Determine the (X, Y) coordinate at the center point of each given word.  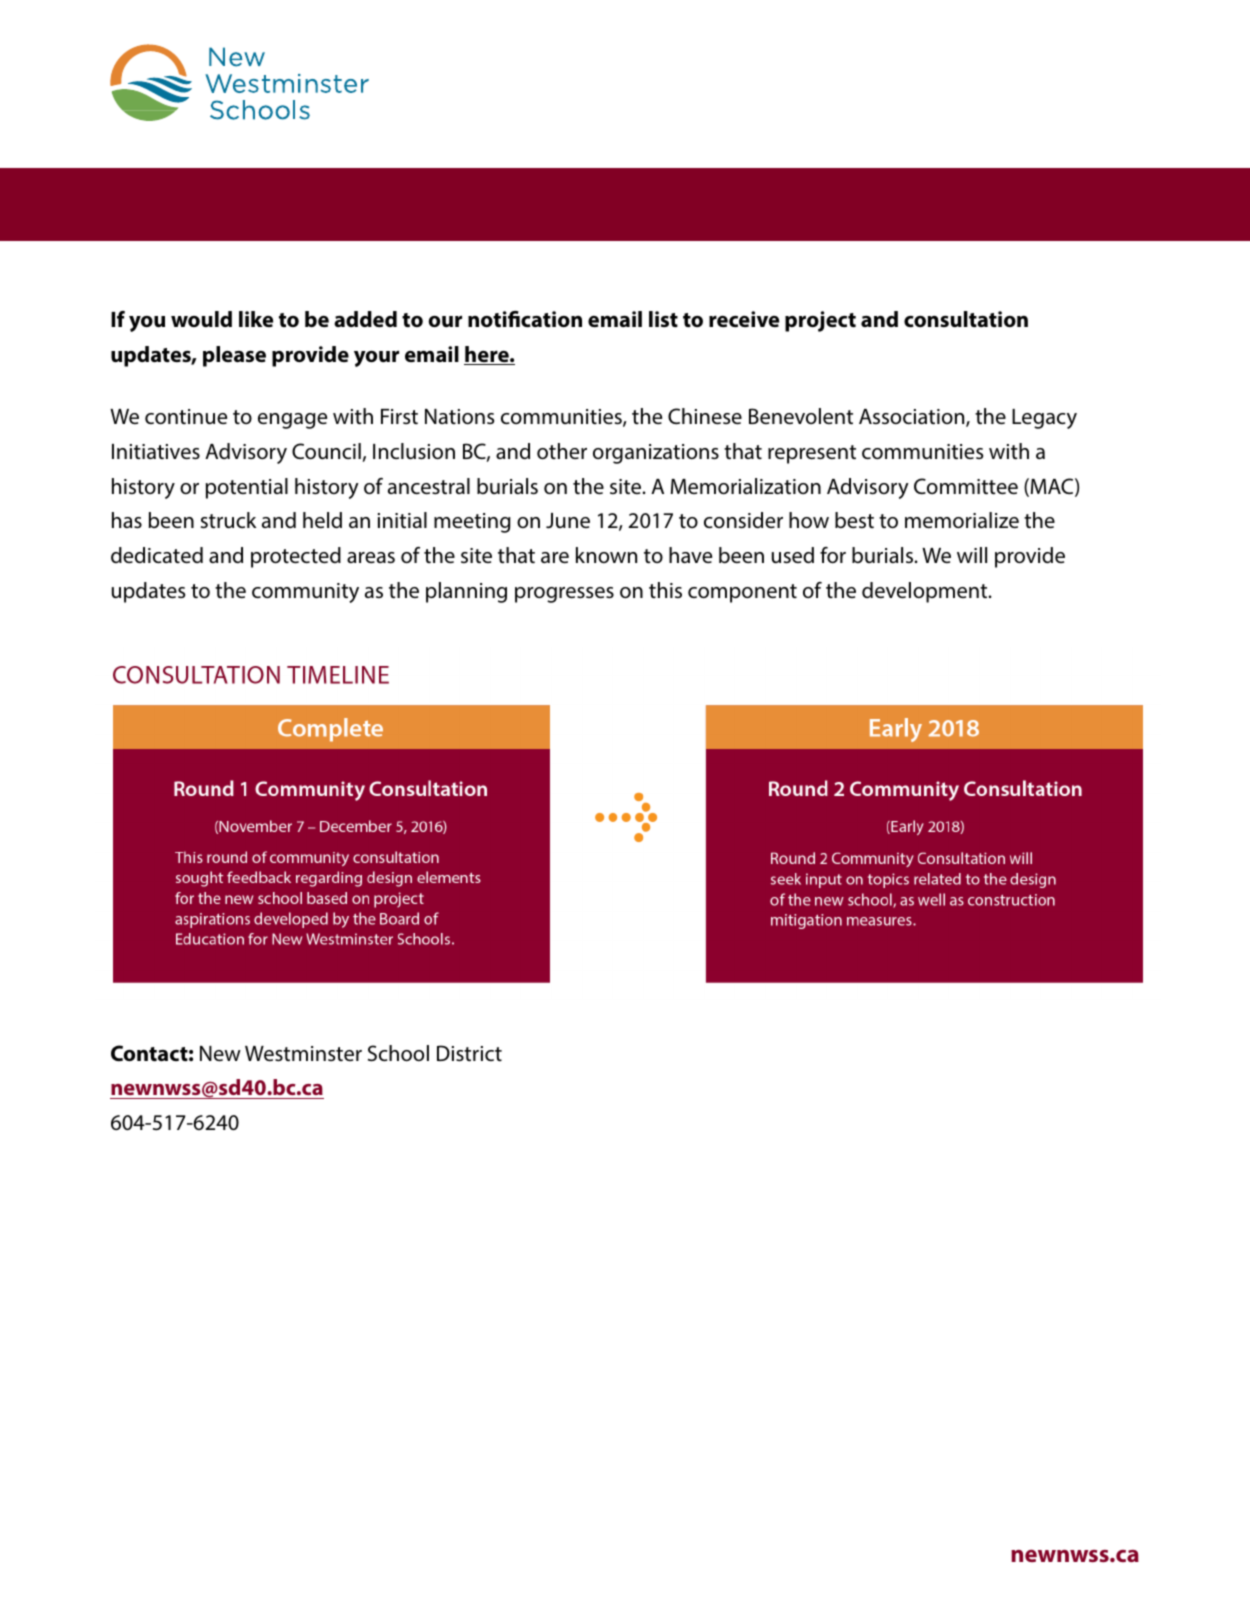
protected (296, 557)
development (926, 592)
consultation (966, 319)
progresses (564, 595)
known (606, 555)
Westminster (303, 1054)
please (234, 356)
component (742, 593)
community (305, 593)
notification (525, 319)
